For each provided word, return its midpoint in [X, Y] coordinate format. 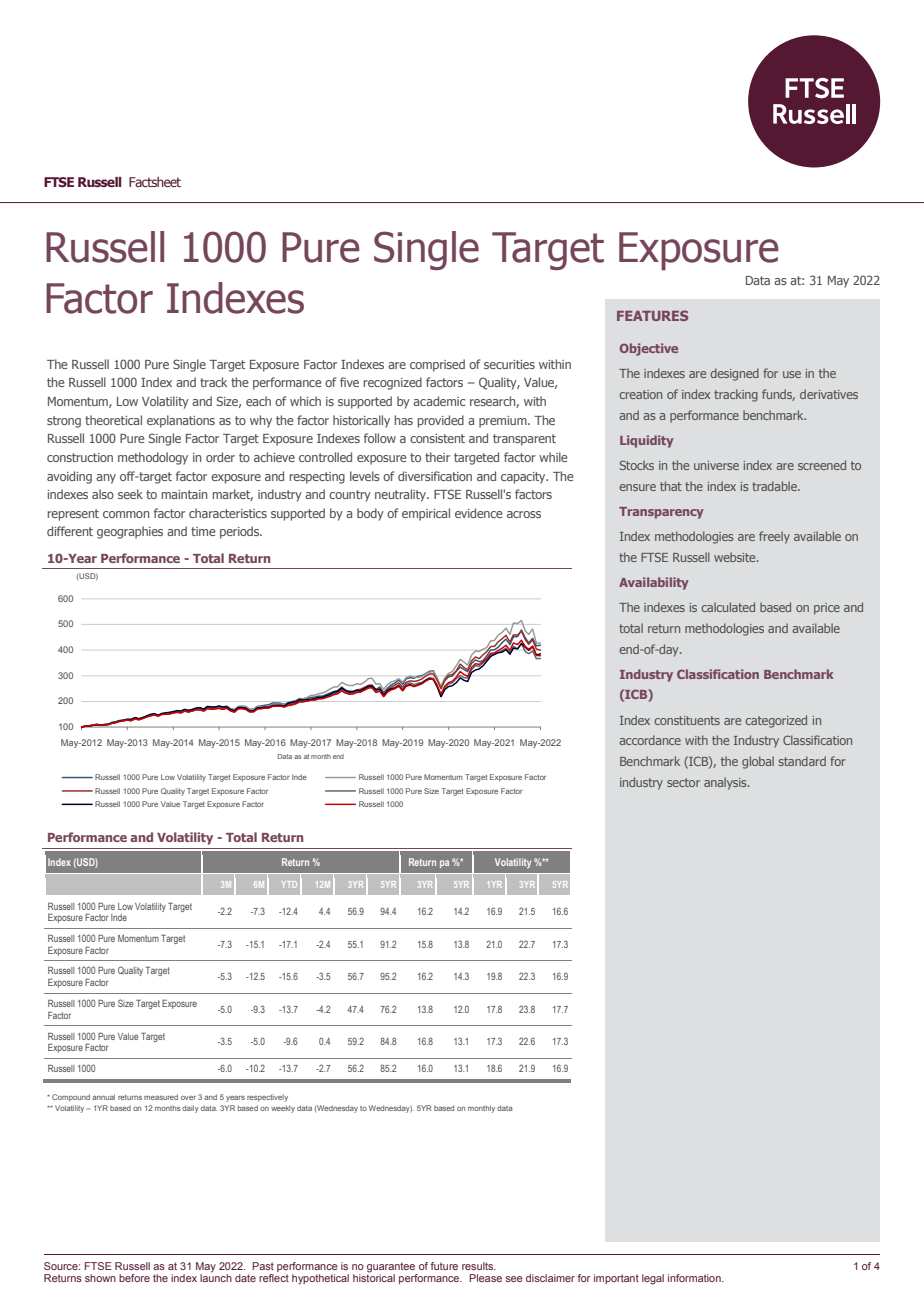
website [736, 557]
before [134, 1278]
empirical [426, 514]
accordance [650, 740]
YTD [289, 884]
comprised [437, 365]
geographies [130, 532]
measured [161, 1097]
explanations [181, 421]
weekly [283, 1109]
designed [734, 374]
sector [683, 782]
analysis [726, 783]
